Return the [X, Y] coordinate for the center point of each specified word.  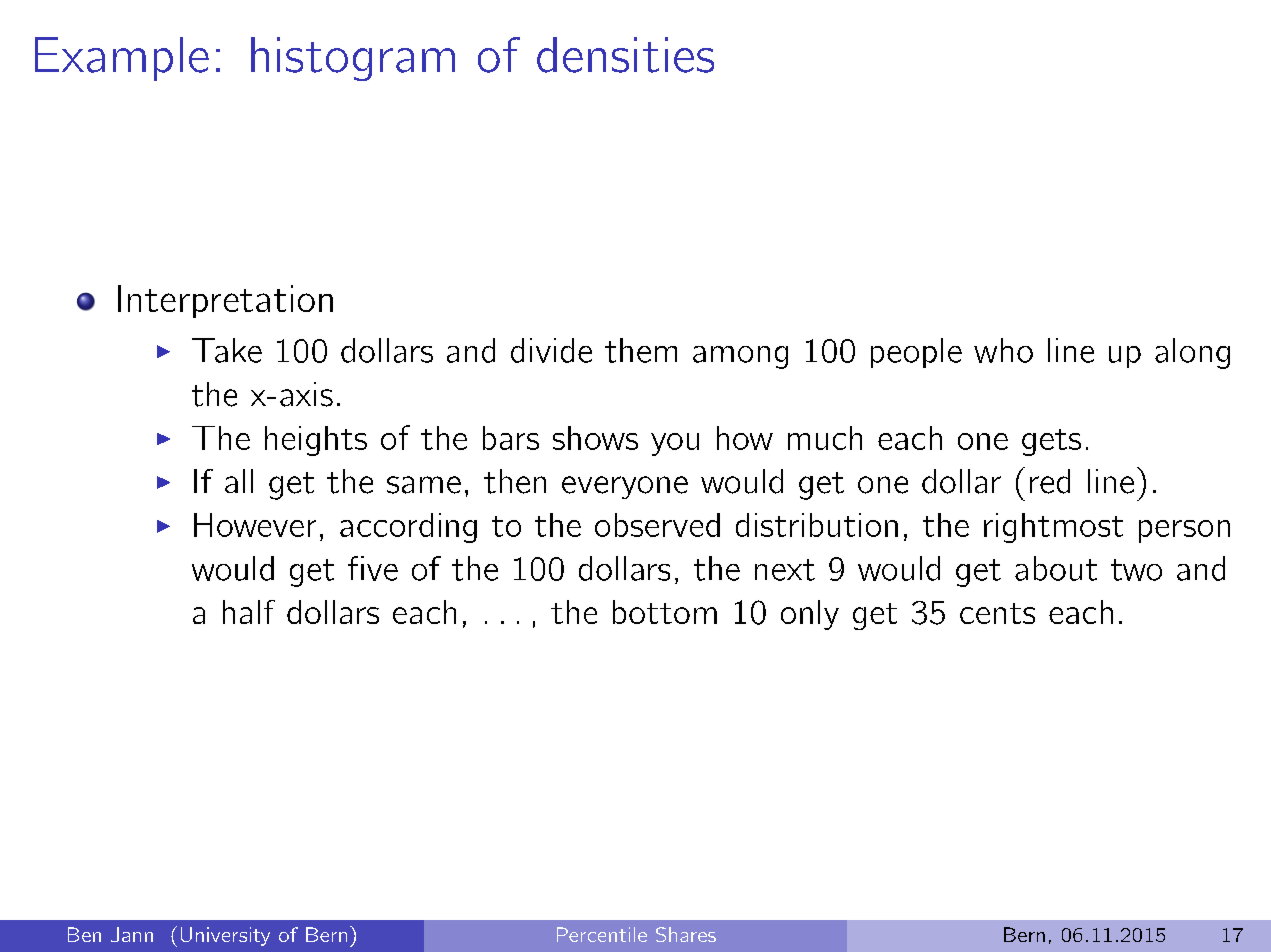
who [1003, 350]
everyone [625, 487]
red [1050, 481]
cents [997, 613]
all [239, 481]
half [249, 612]
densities [625, 55]
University [225, 936]
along [1192, 353]
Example [122, 59]
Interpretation [225, 301]
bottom [665, 612]
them [641, 350]
